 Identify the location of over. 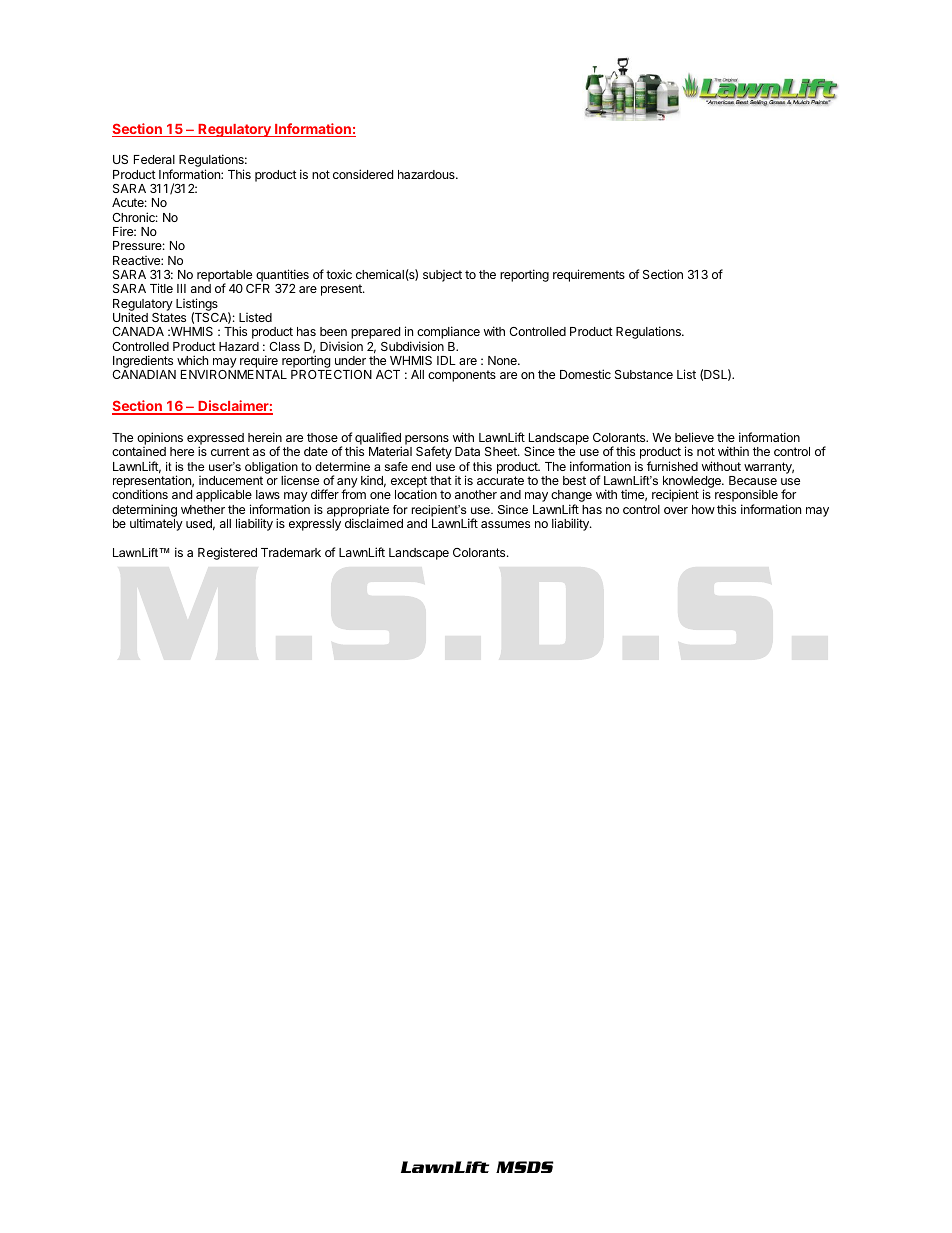
(676, 510).
